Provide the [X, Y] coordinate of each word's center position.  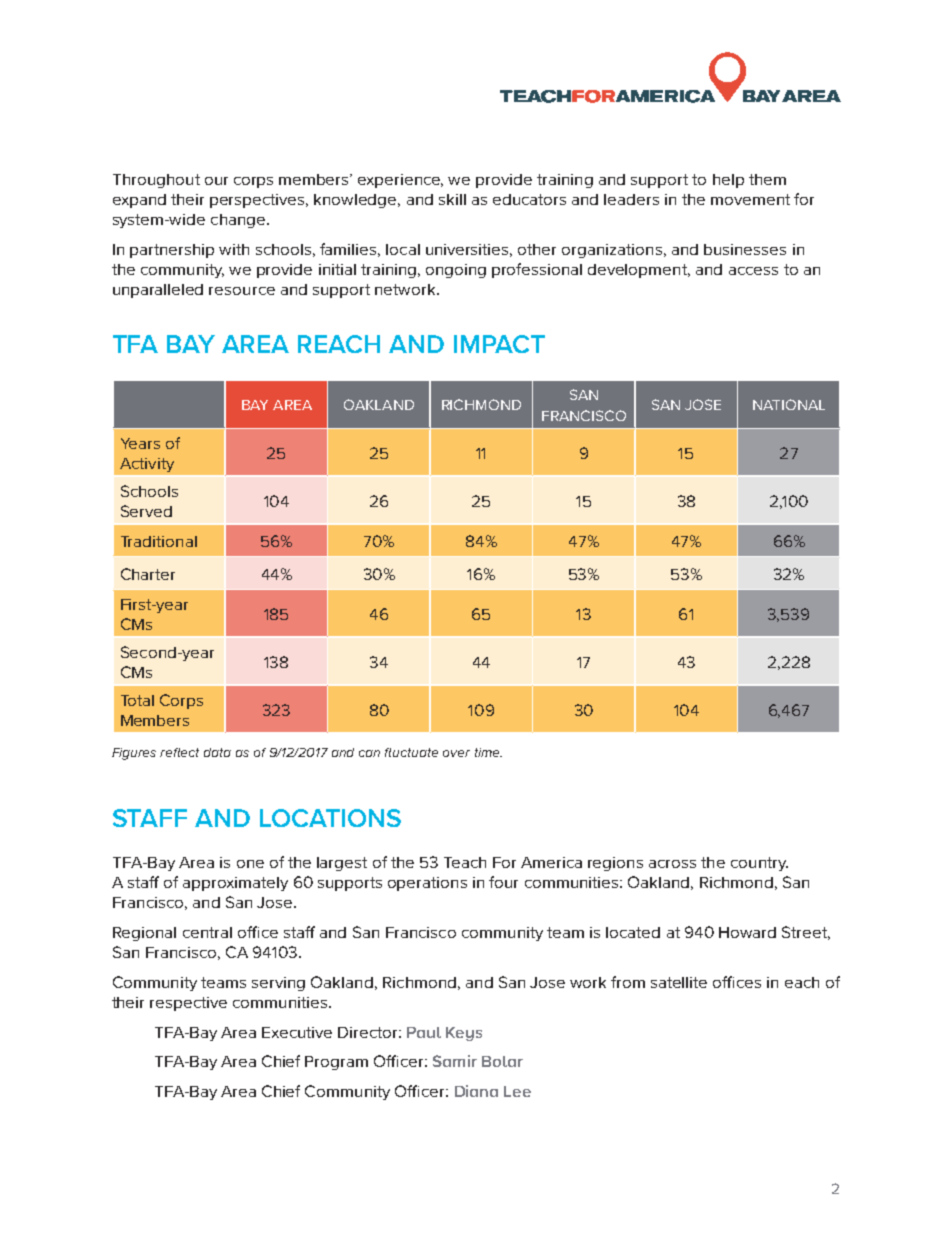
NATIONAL [789, 404]
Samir [455, 1061]
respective [188, 1004]
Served [146, 511]
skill [452, 199]
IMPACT [499, 344]
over [456, 753]
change [239, 221]
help [728, 181]
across [672, 864]
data [217, 752]
